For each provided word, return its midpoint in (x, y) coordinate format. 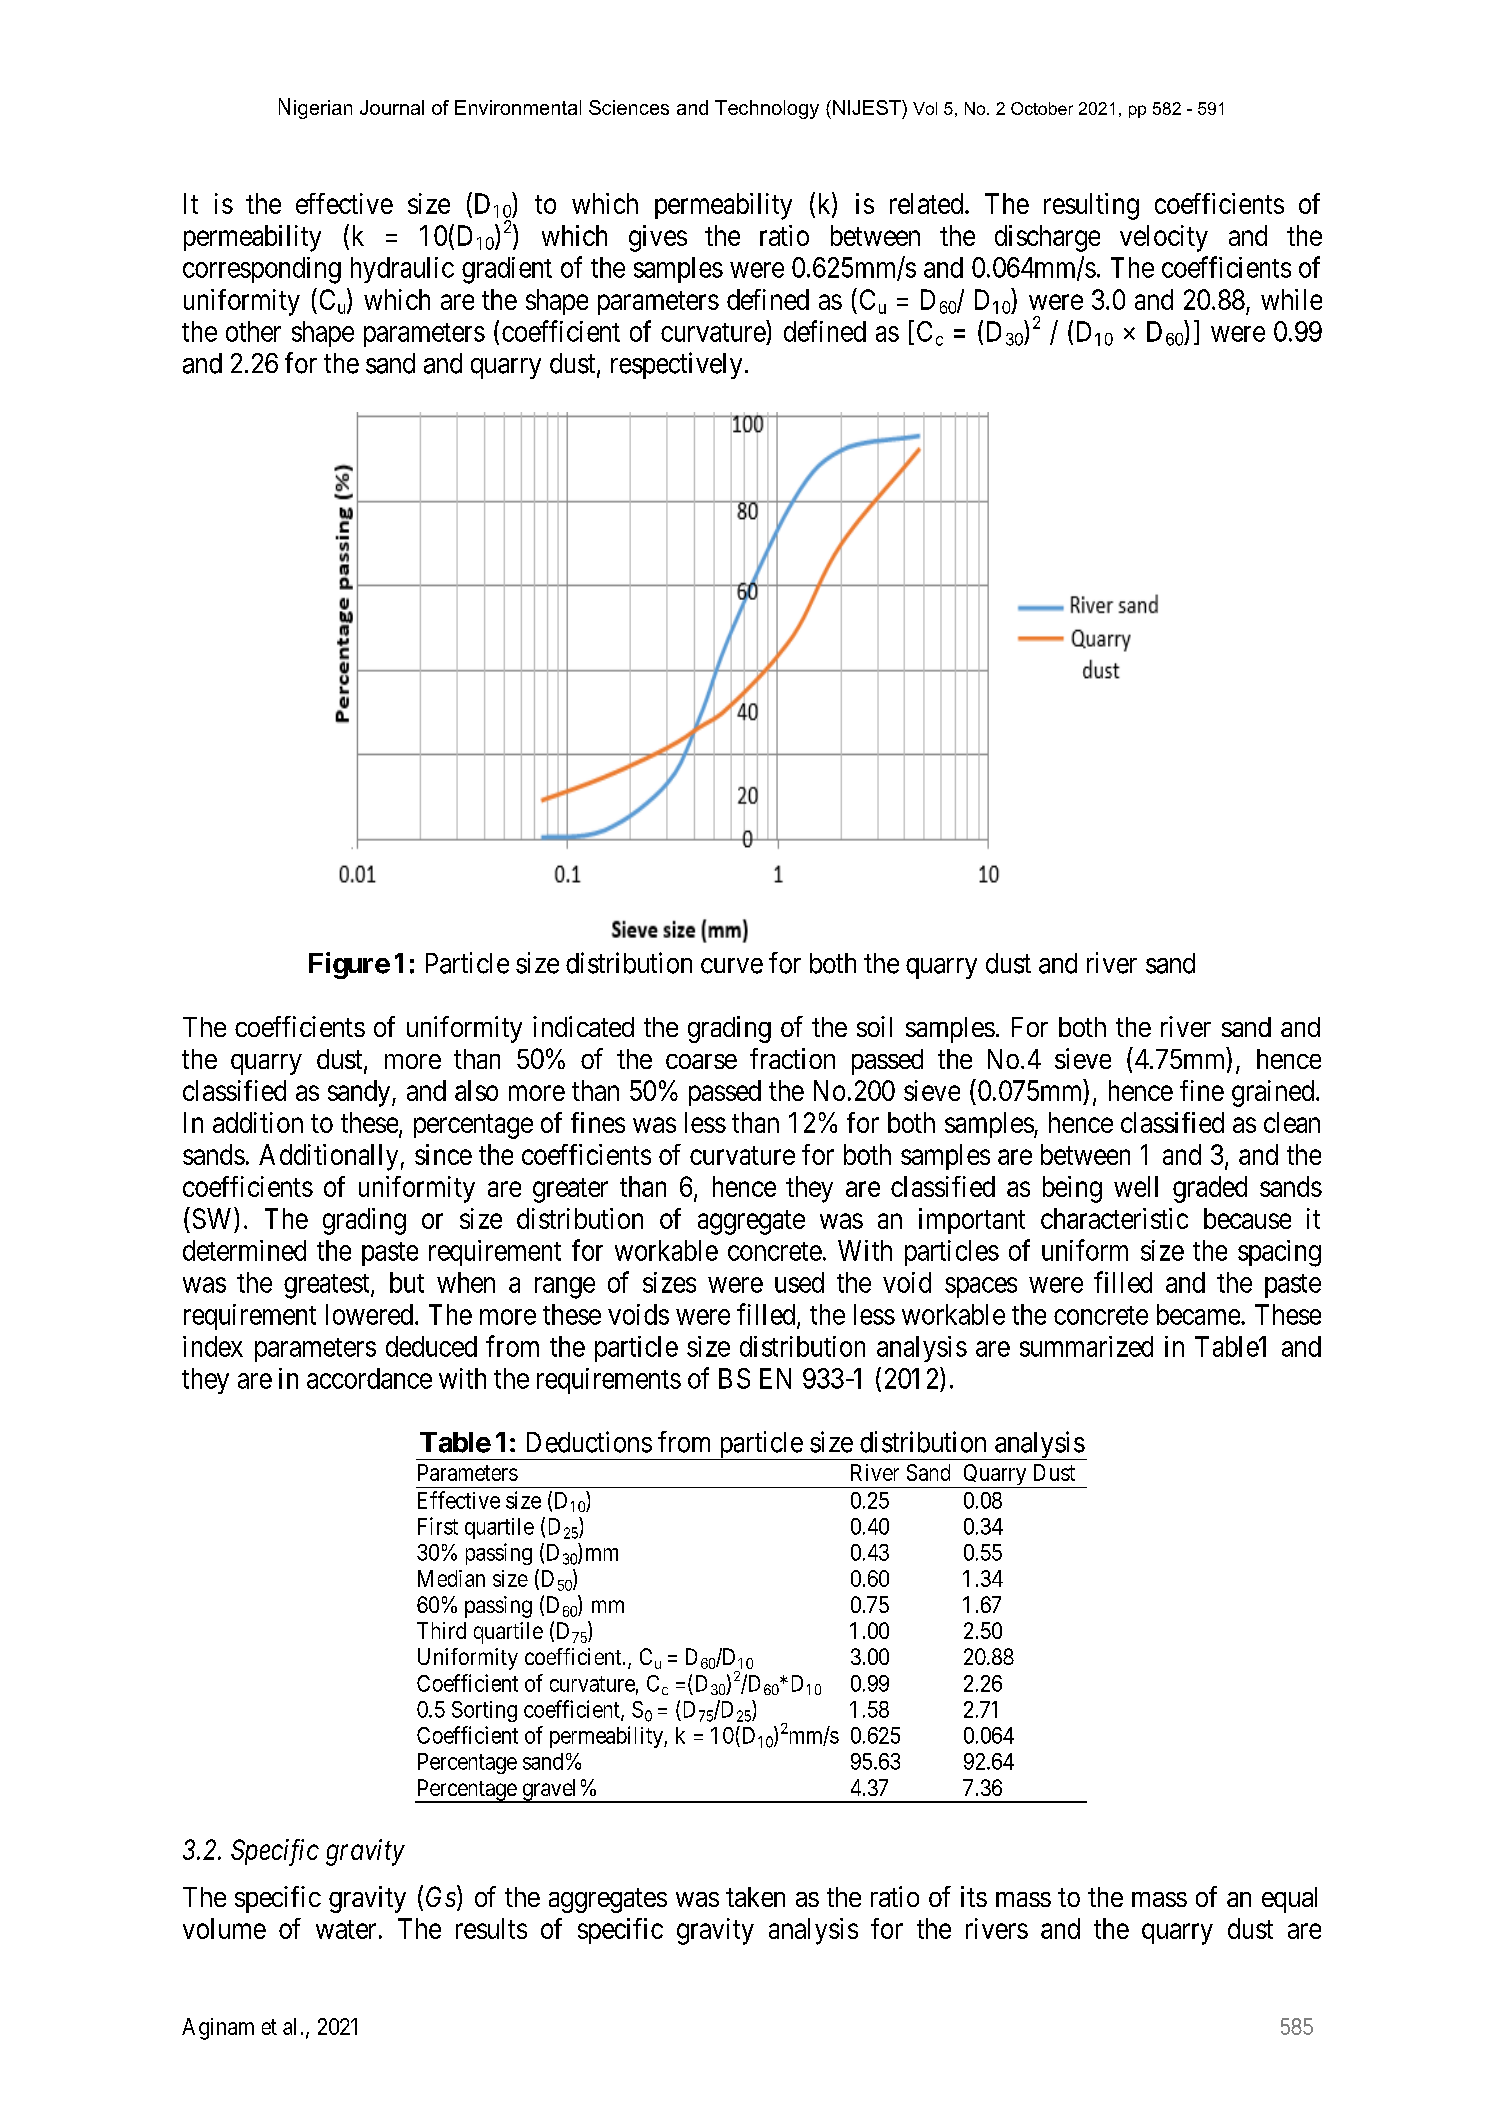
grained (1274, 1093)
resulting (1091, 206)
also (476, 1090)
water (346, 1929)
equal (1289, 1900)
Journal (392, 107)
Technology (767, 109)
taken (755, 1897)
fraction (792, 1058)
